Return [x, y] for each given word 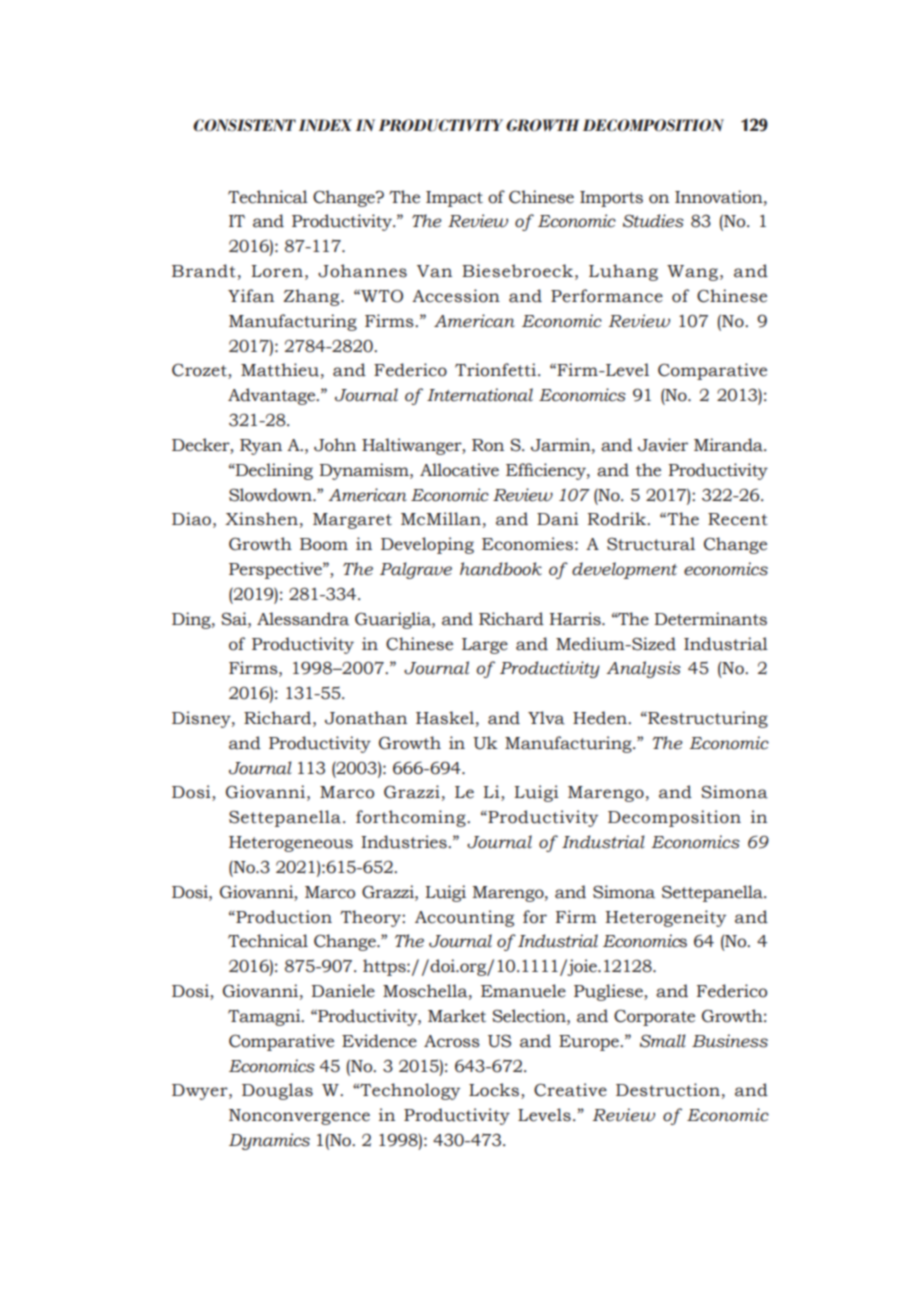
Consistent [244, 125]
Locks [495, 1091]
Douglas [277, 1091]
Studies [653, 221]
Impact [454, 199]
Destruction [668, 1090]
